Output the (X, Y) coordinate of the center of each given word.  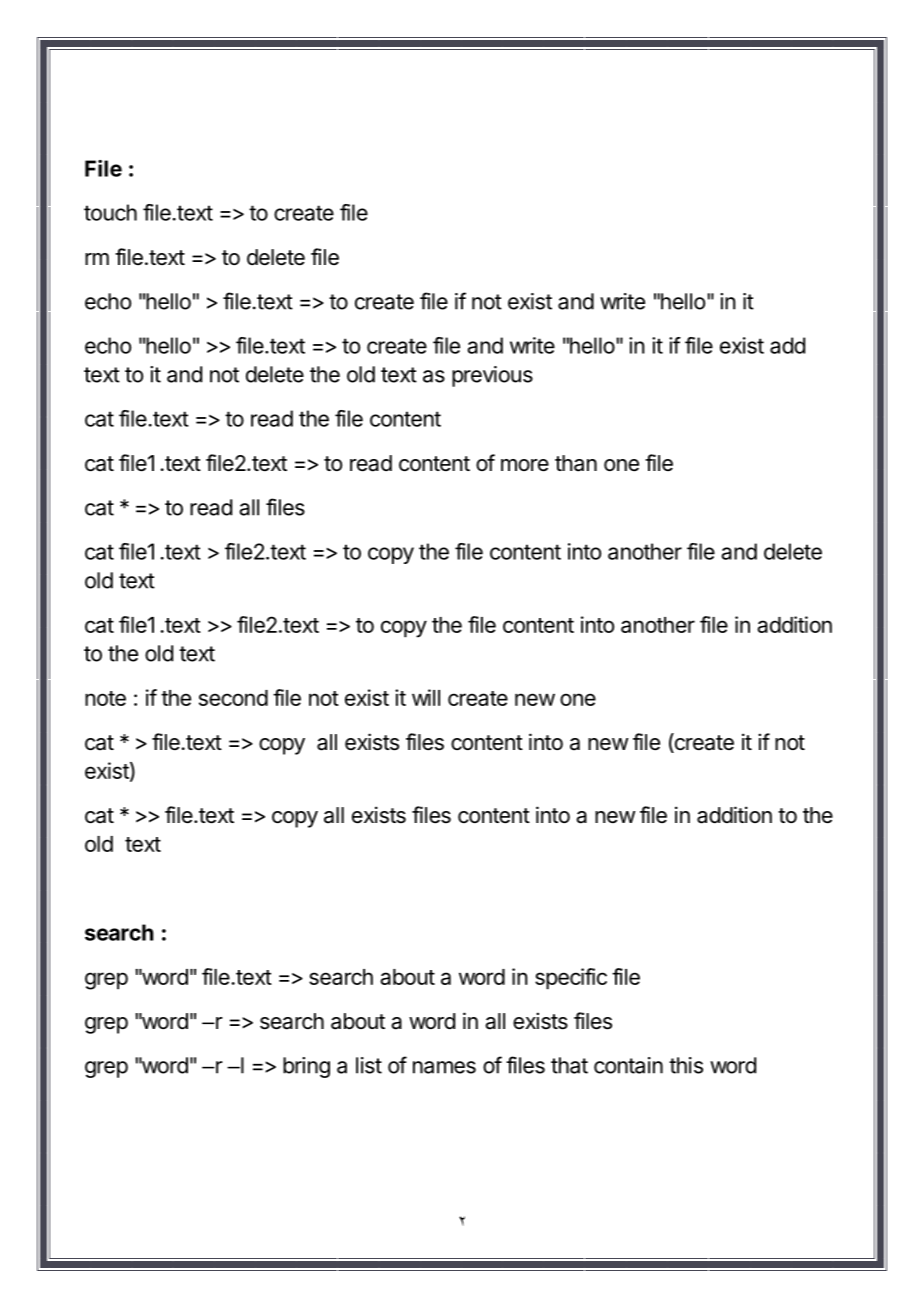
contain (628, 1065)
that (569, 1065)
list (369, 1065)
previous (492, 376)
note (105, 698)
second (233, 698)
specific (571, 979)
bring (306, 1067)
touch (110, 212)
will (426, 697)
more (525, 465)
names (444, 1067)
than (576, 463)
